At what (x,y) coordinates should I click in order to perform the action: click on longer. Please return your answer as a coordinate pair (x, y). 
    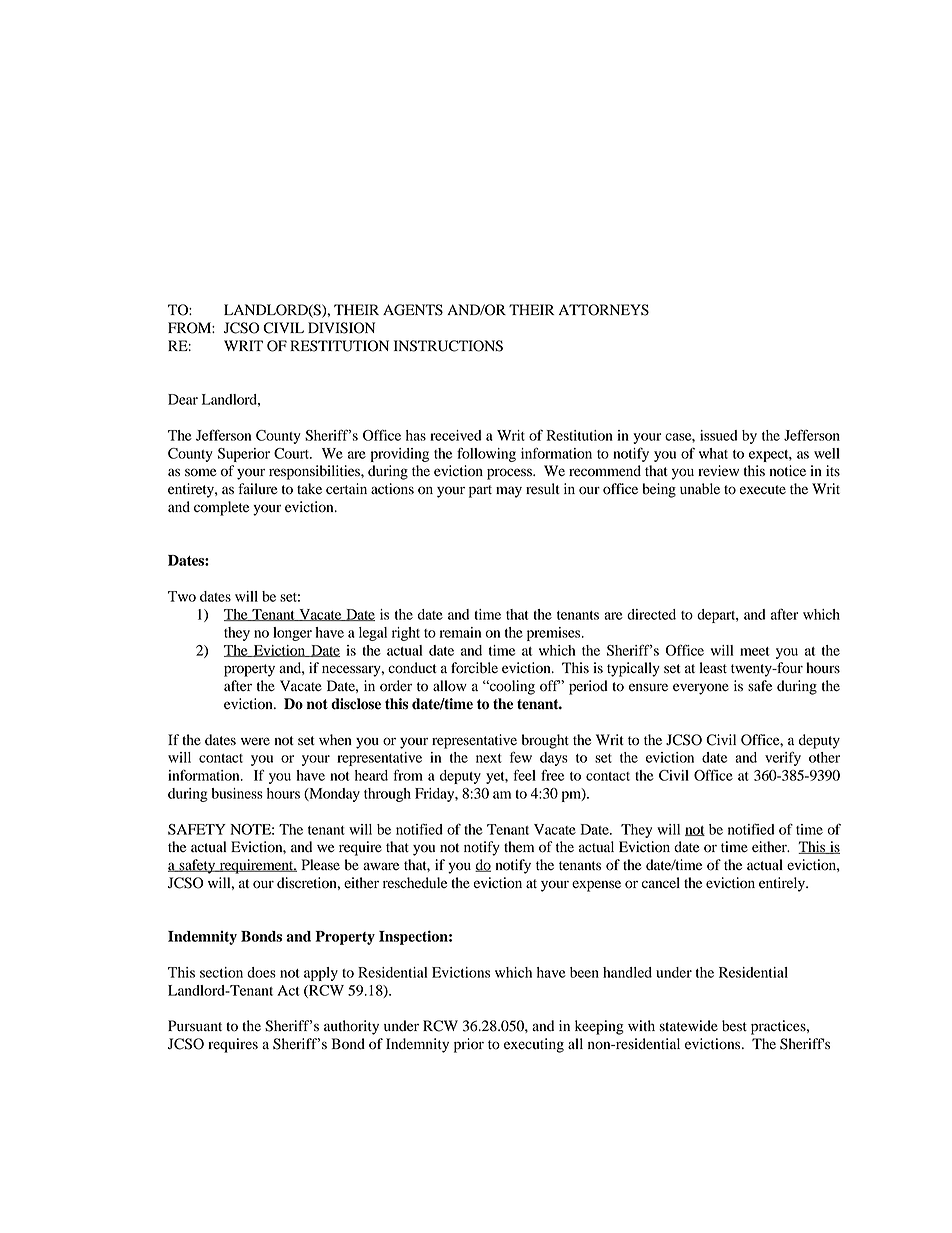
    Looking at the image, I should click on (292, 634).
